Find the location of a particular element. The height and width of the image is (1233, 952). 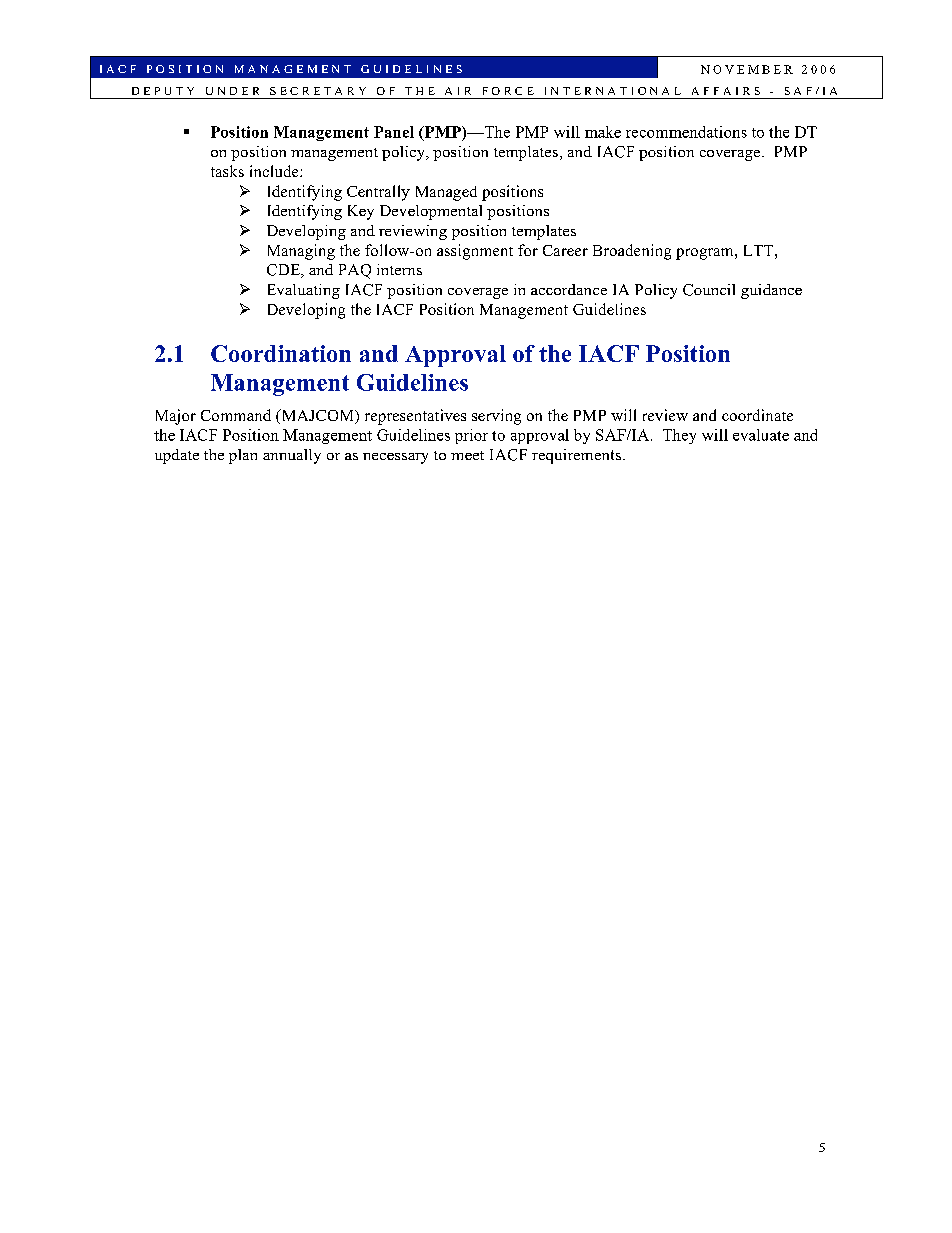

LTT is located at coordinates (760, 250).
